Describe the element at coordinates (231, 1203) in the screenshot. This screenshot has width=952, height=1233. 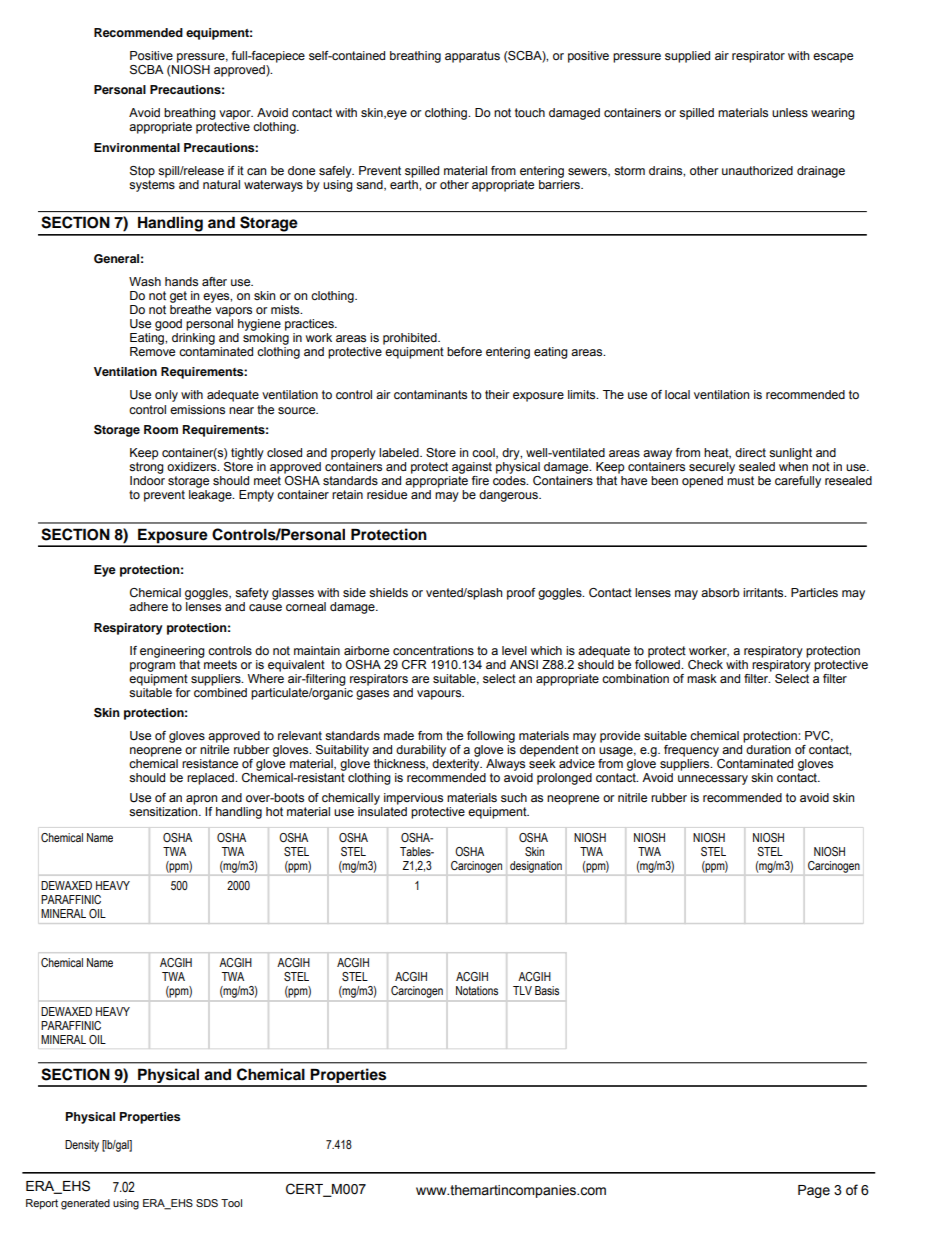
I see `Tool` at that location.
